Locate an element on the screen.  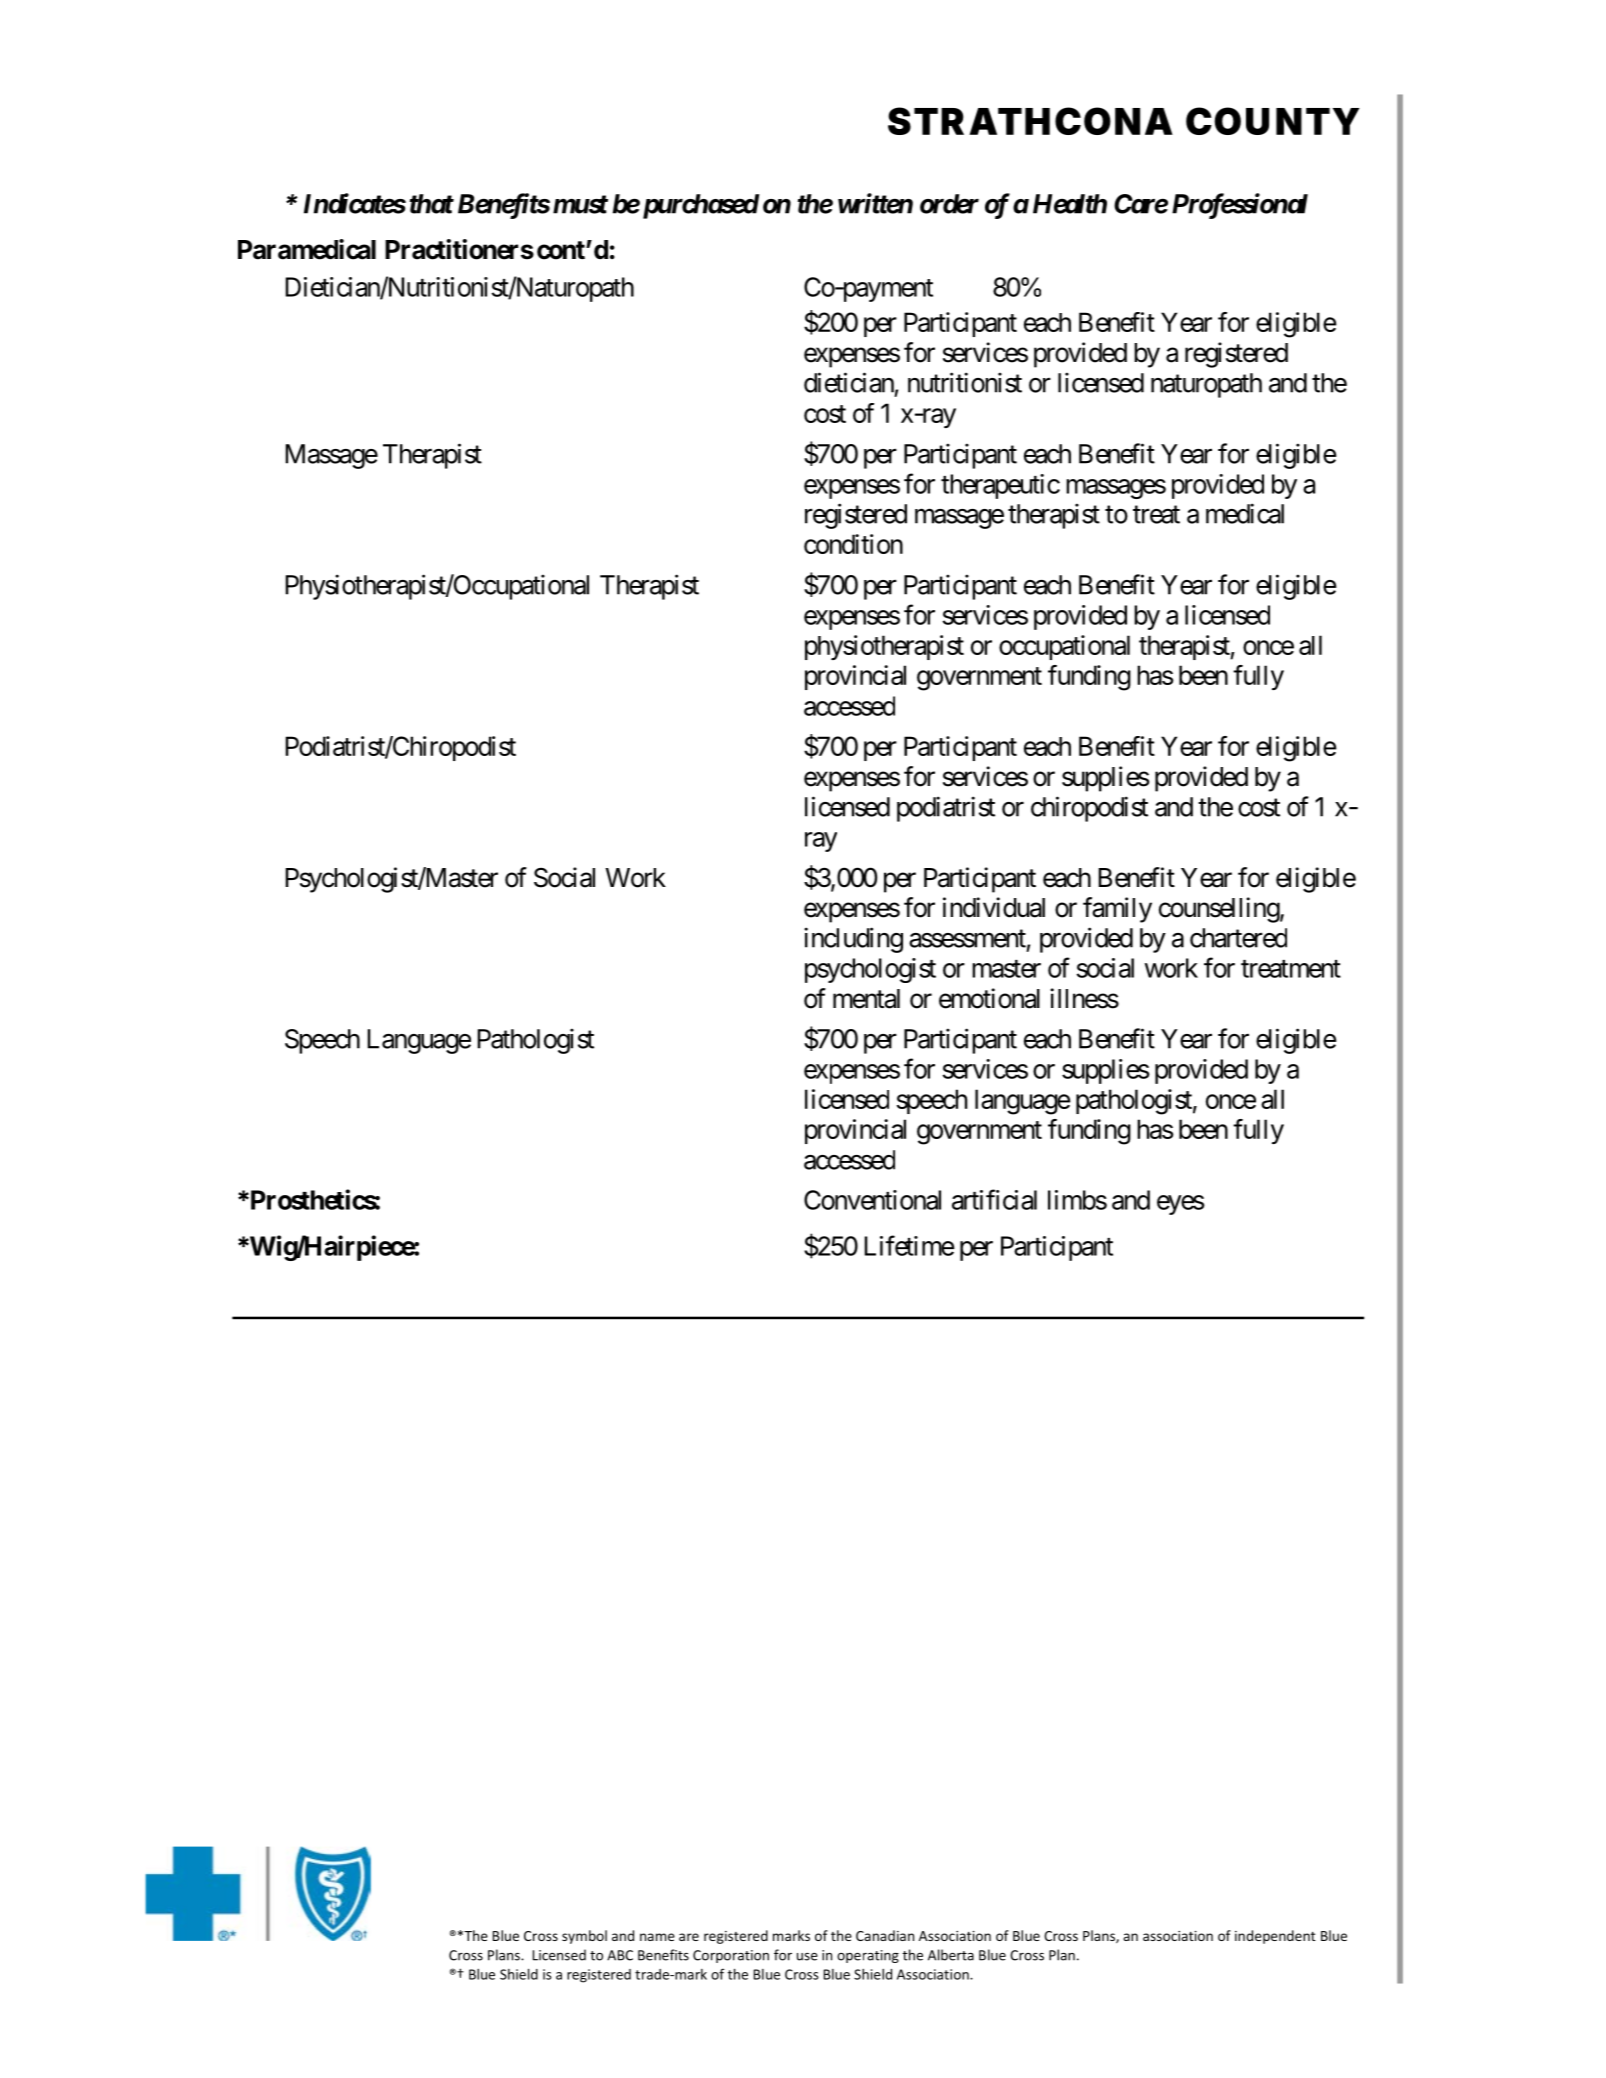
independent is located at coordinates (1275, 1937).
